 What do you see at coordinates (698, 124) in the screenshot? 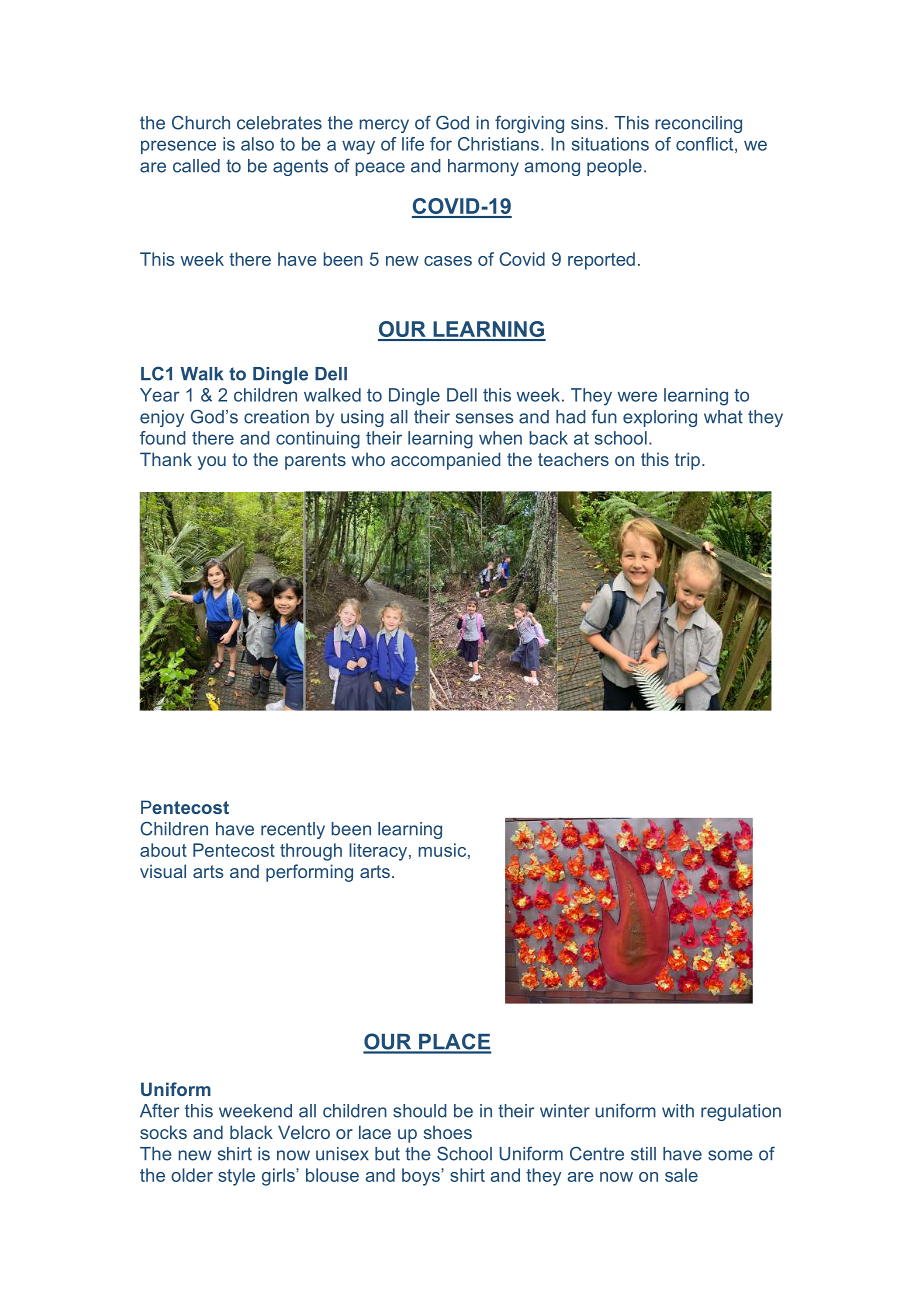
I see `reconciling` at bounding box center [698, 124].
